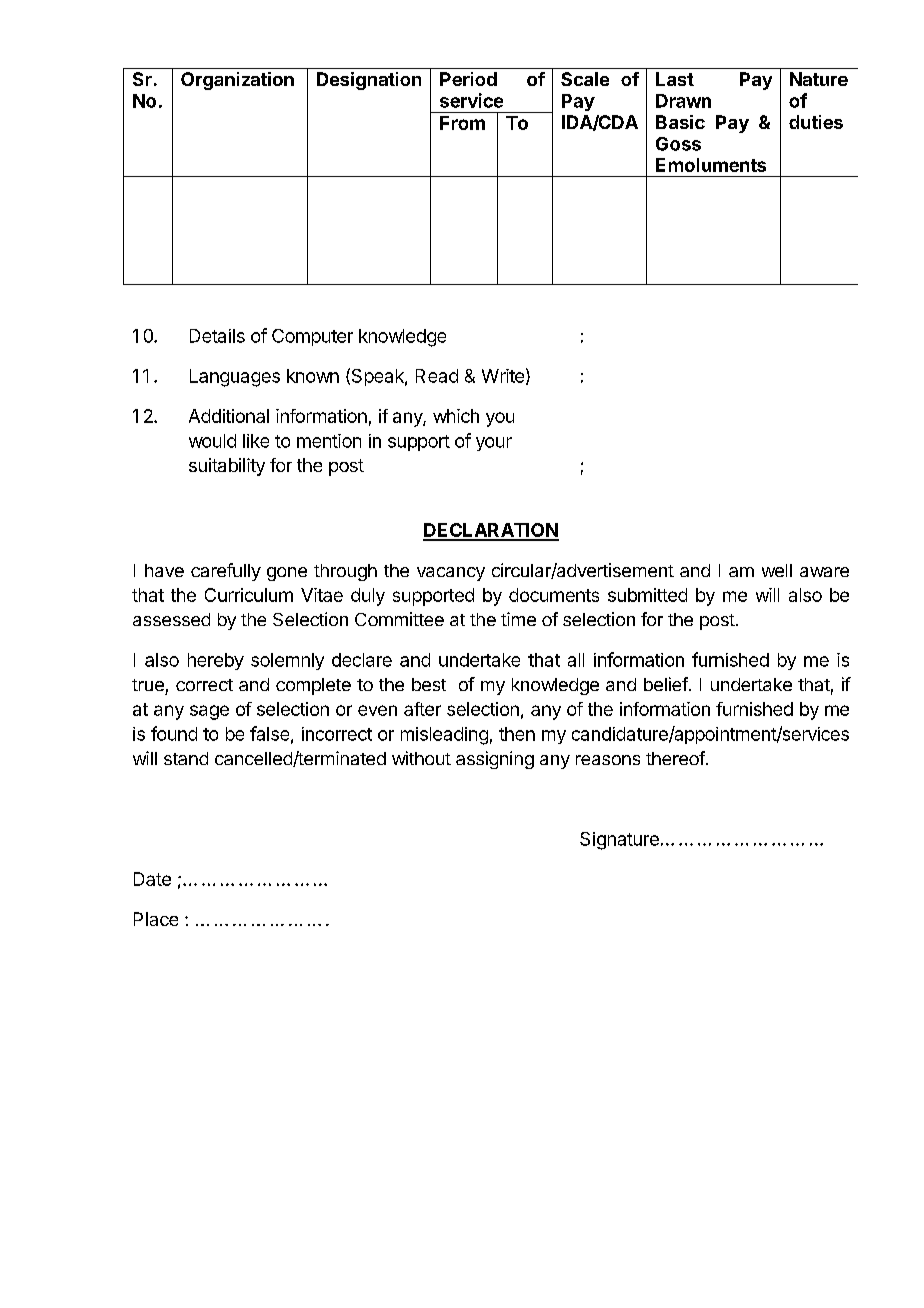 Image resolution: width=924 pixels, height=1308 pixels. Describe the element at coordinates (456, 416) in the document. I see `which` at that location.
